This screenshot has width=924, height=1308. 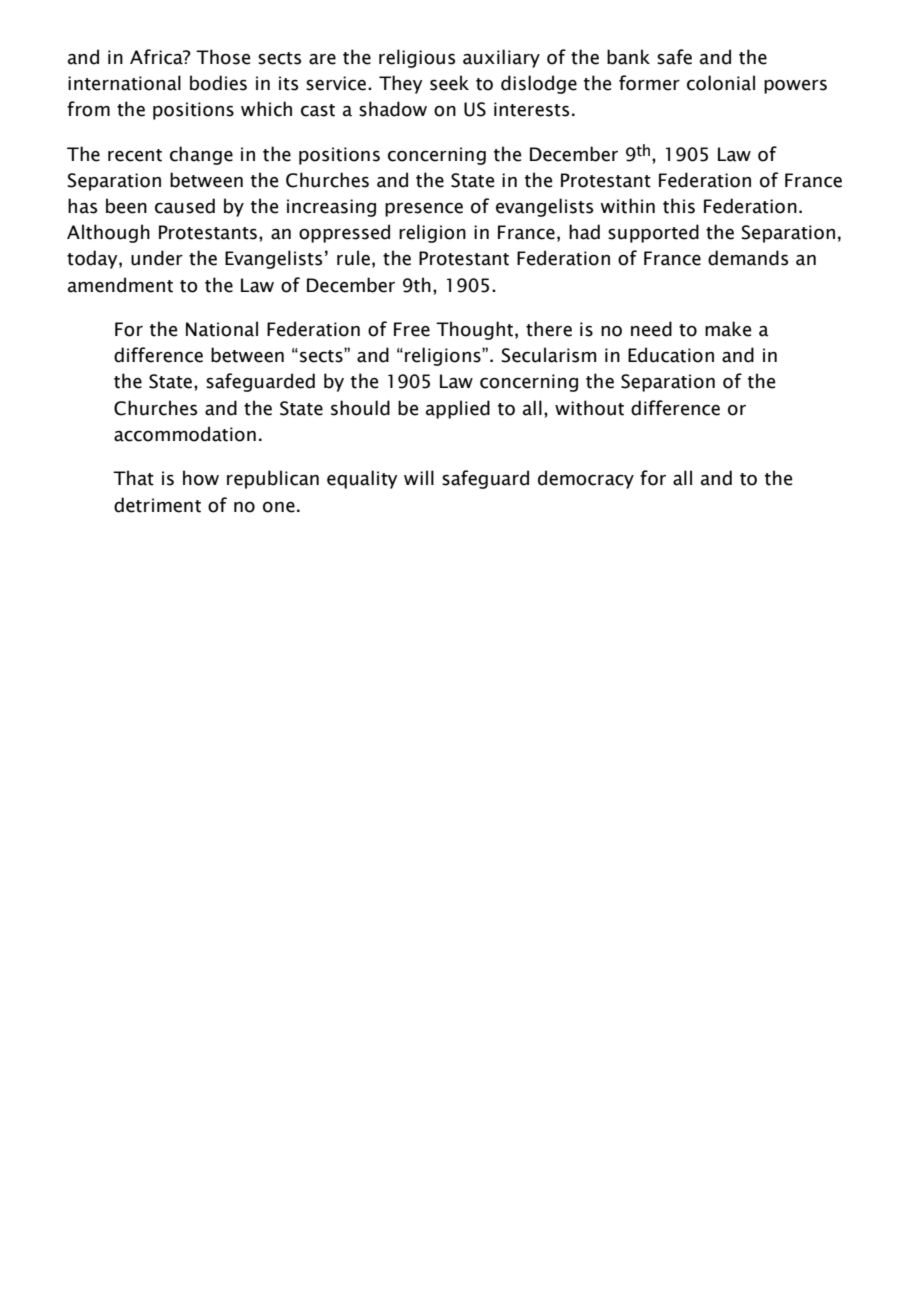 What do you see at coordinates (424, 210) in the screenshot?
I see `presence` at bounding box center [424, 210].
